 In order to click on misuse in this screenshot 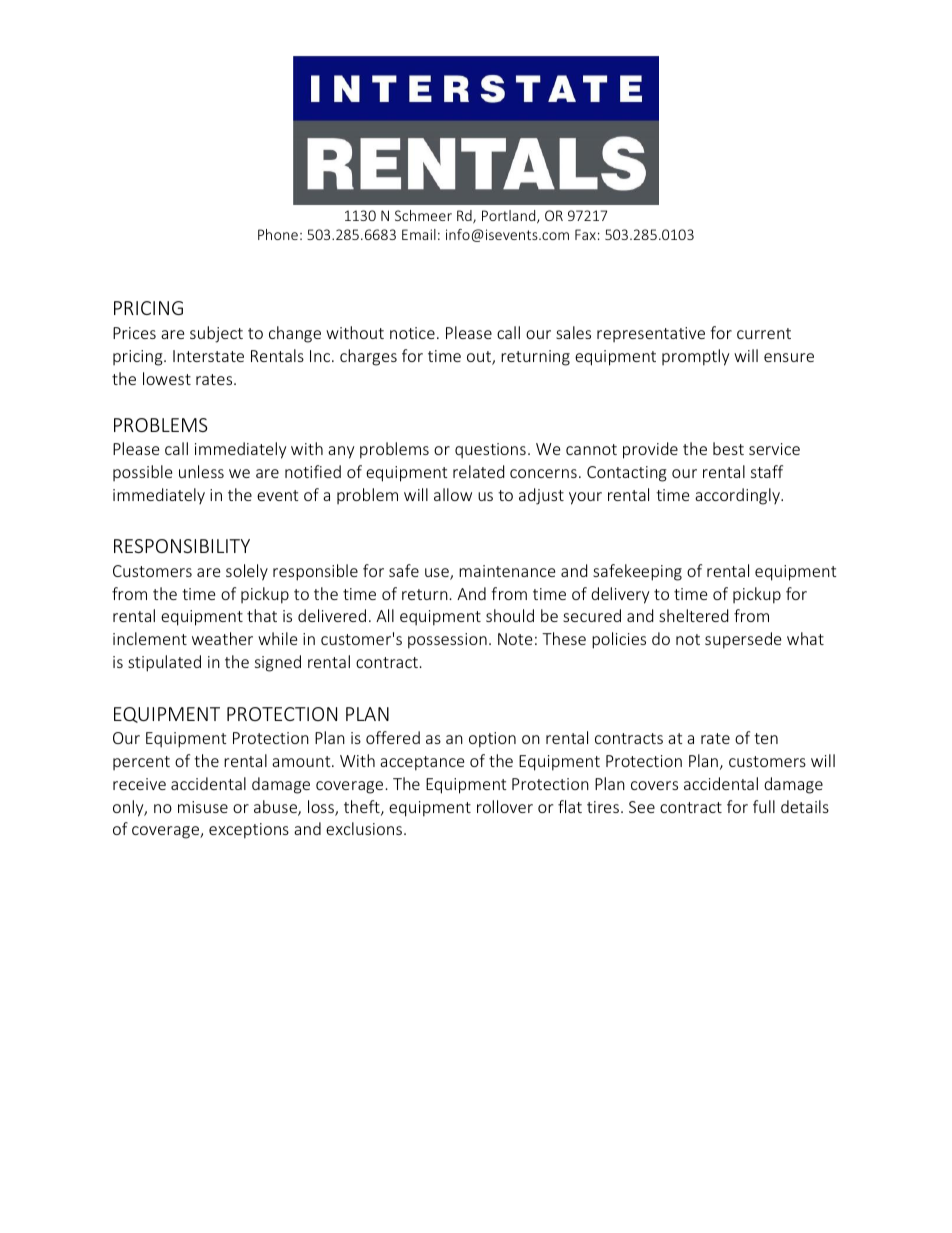, I will do `click(203, 807)`.
